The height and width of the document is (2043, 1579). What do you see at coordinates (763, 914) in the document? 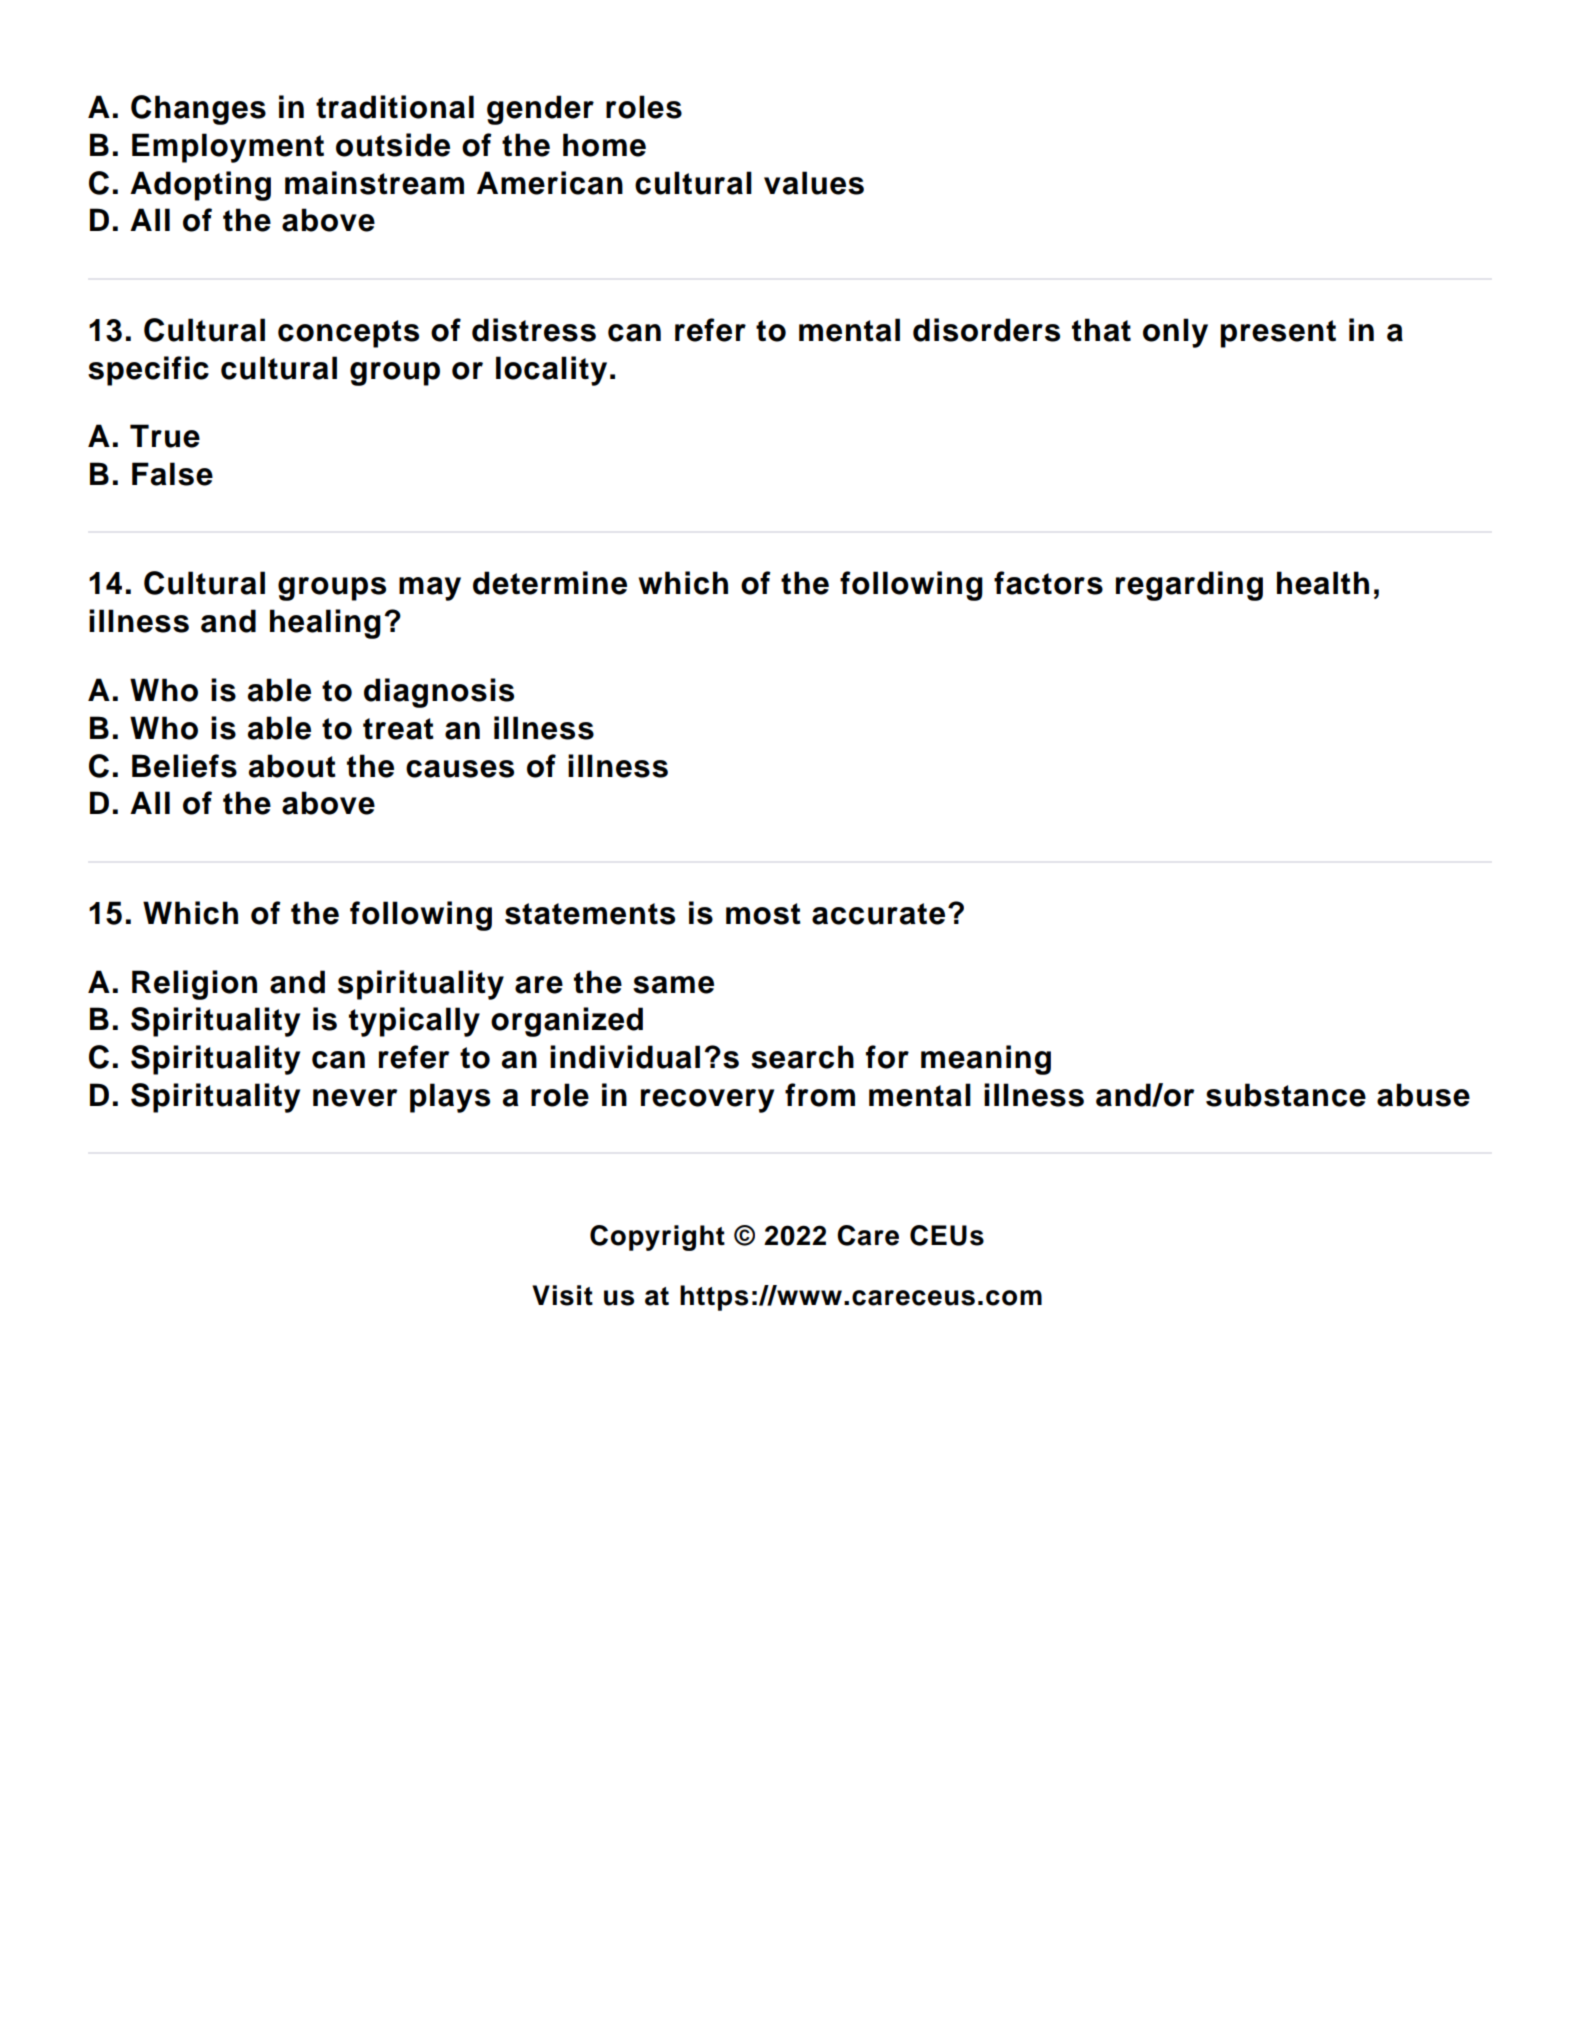
I see `most` at bounding box center [763, 914].
